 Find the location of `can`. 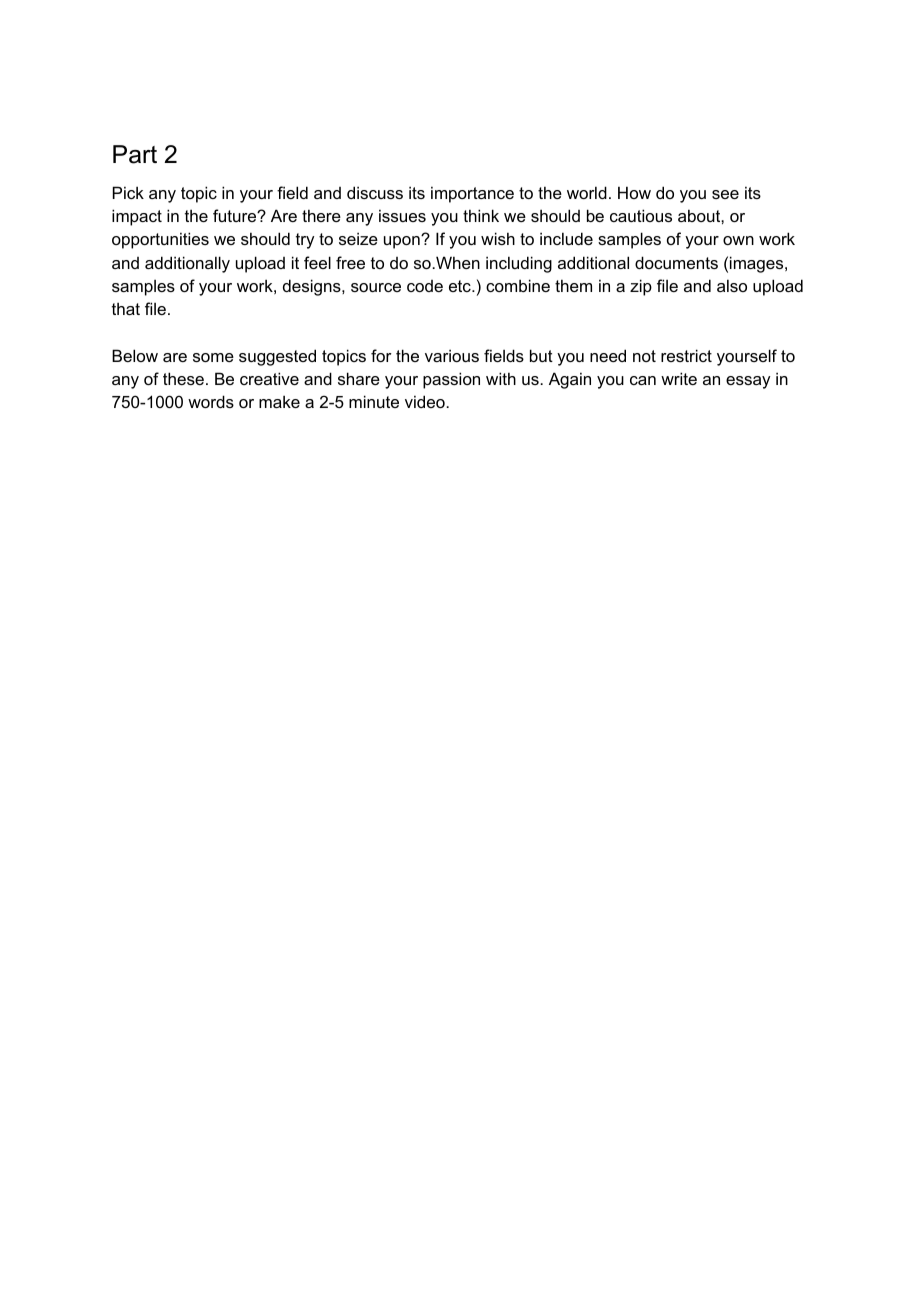

can is located at coordinates (643, 380).
